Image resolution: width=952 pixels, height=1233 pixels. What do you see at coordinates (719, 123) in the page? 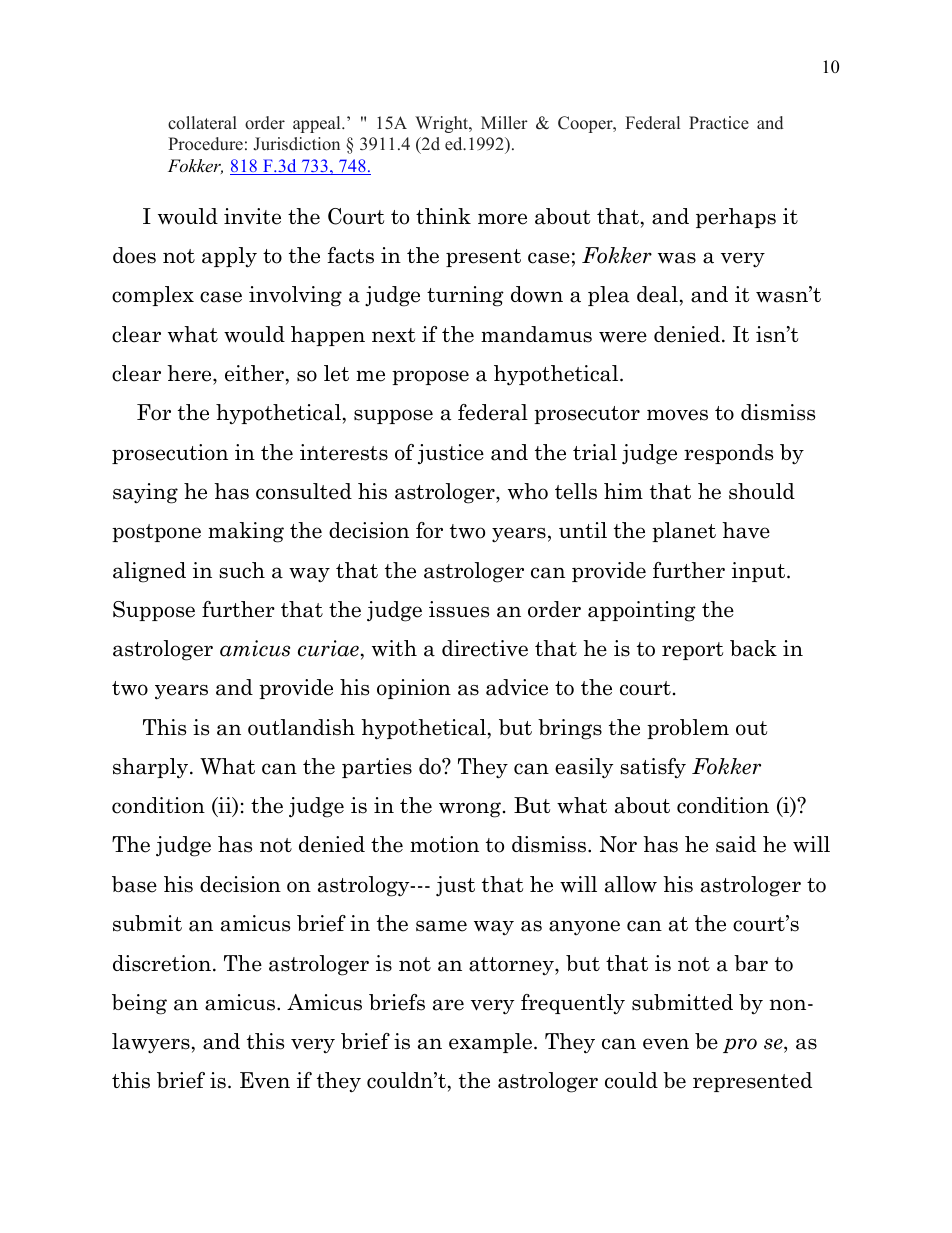
I see `Practice` at bounding box center [719, 123].
